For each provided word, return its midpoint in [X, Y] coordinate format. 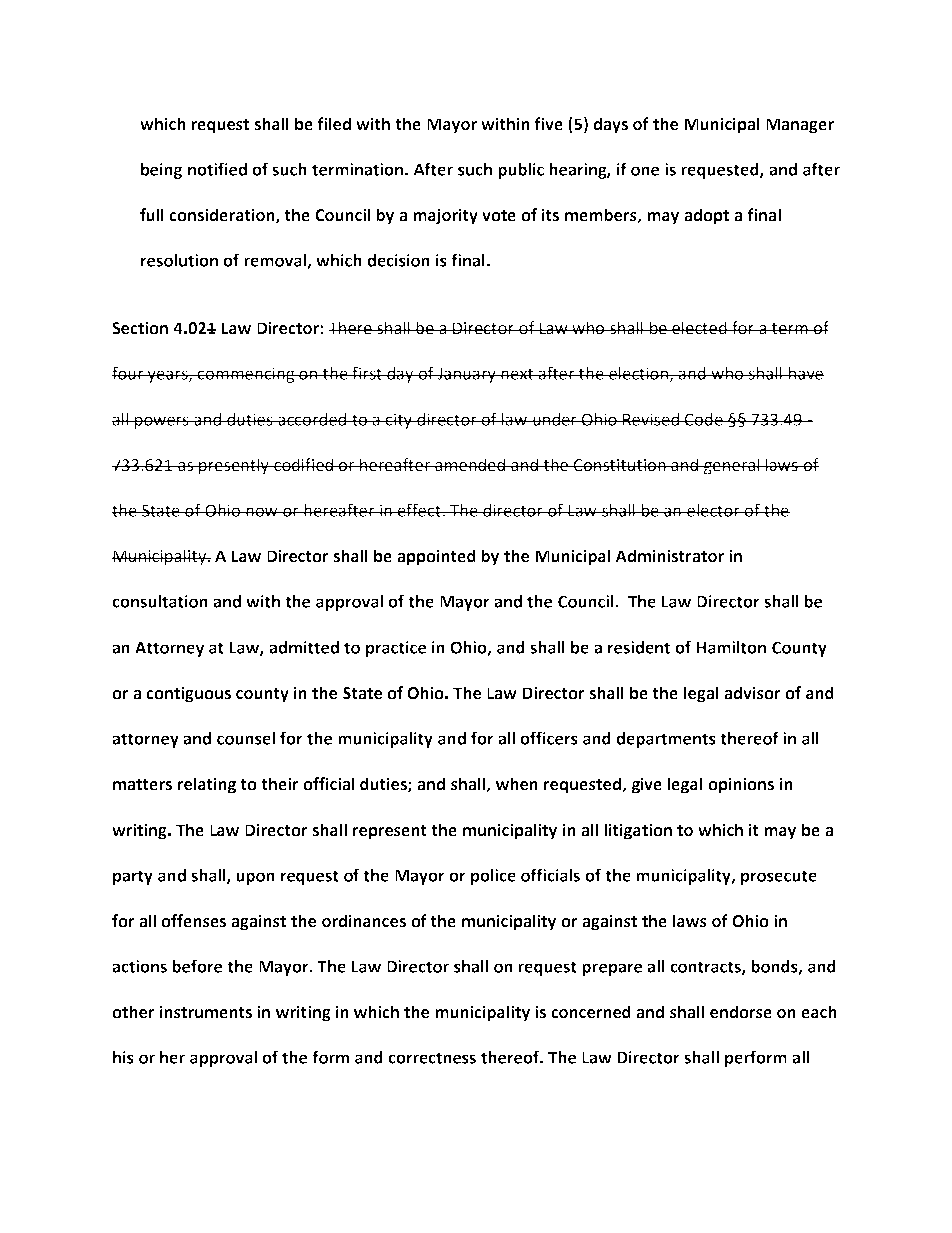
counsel [246, 738]
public [521, 171]
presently [234, 466]
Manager [800, 126]
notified [217, 169]
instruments [206, 1012]
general [732, 466]
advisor [752, 693]
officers [549, 738]
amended [470, 465]
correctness [432, 1058]
